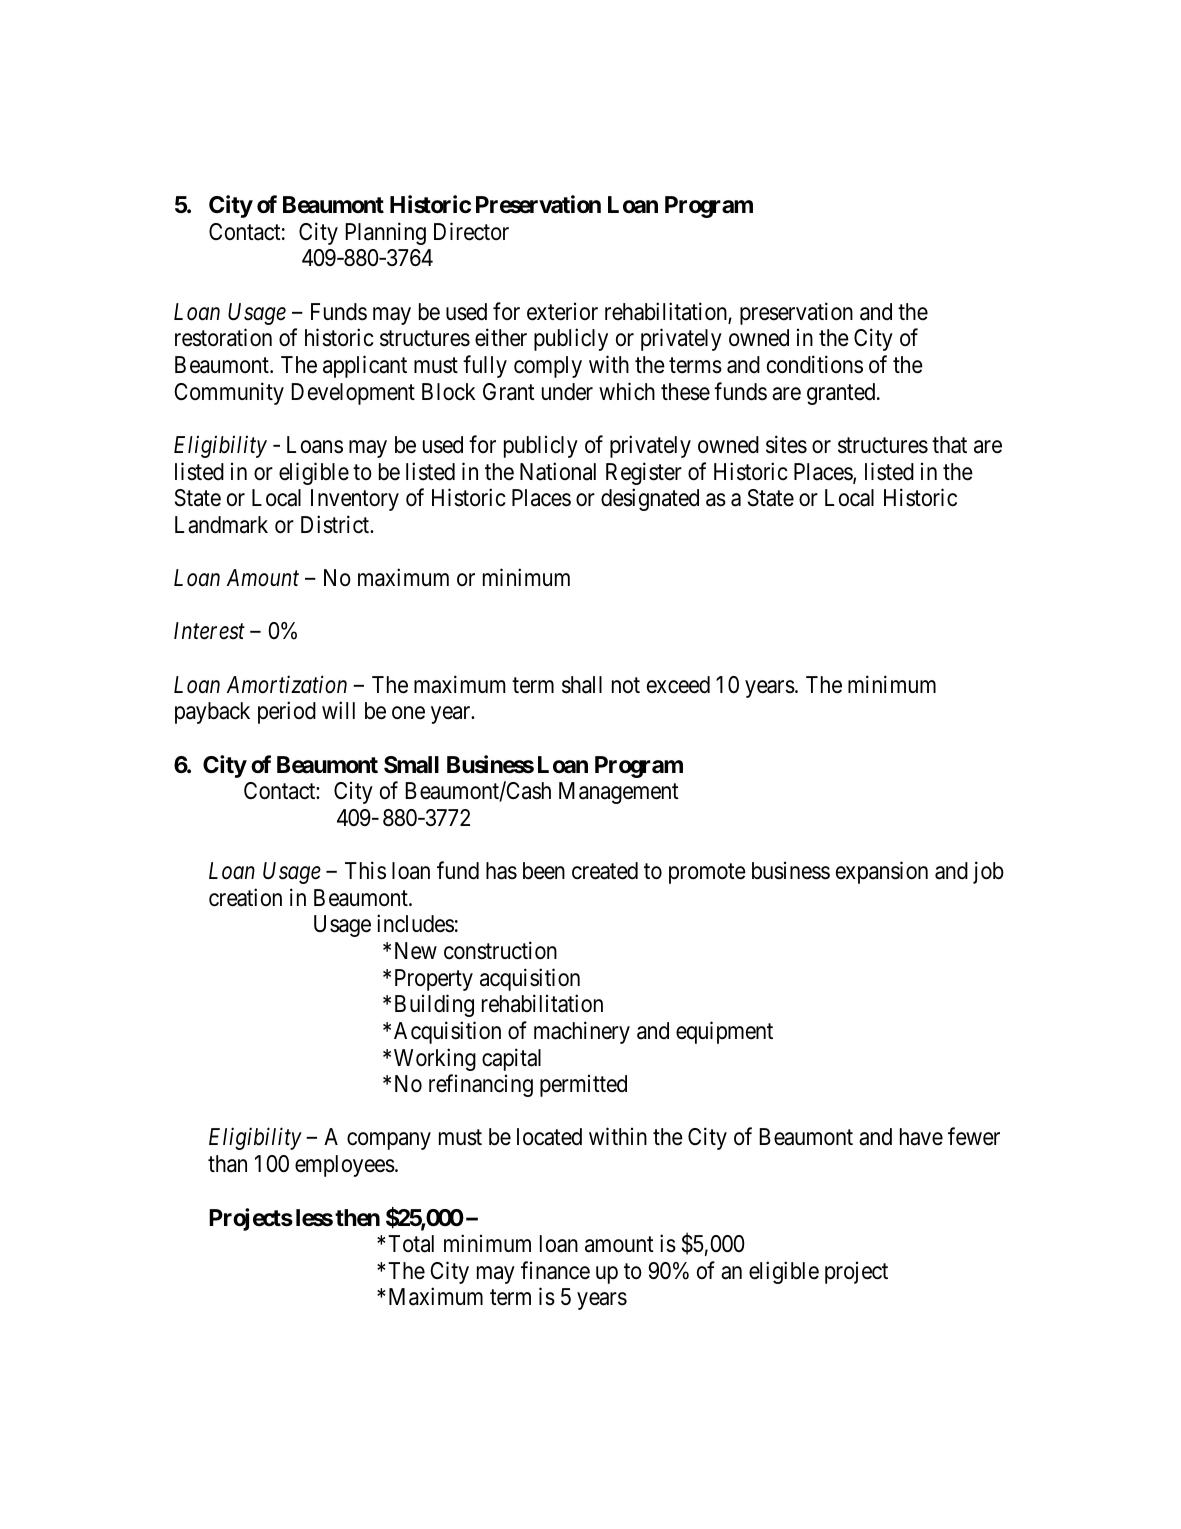  I want to click on Planning, so click(385, 233).
